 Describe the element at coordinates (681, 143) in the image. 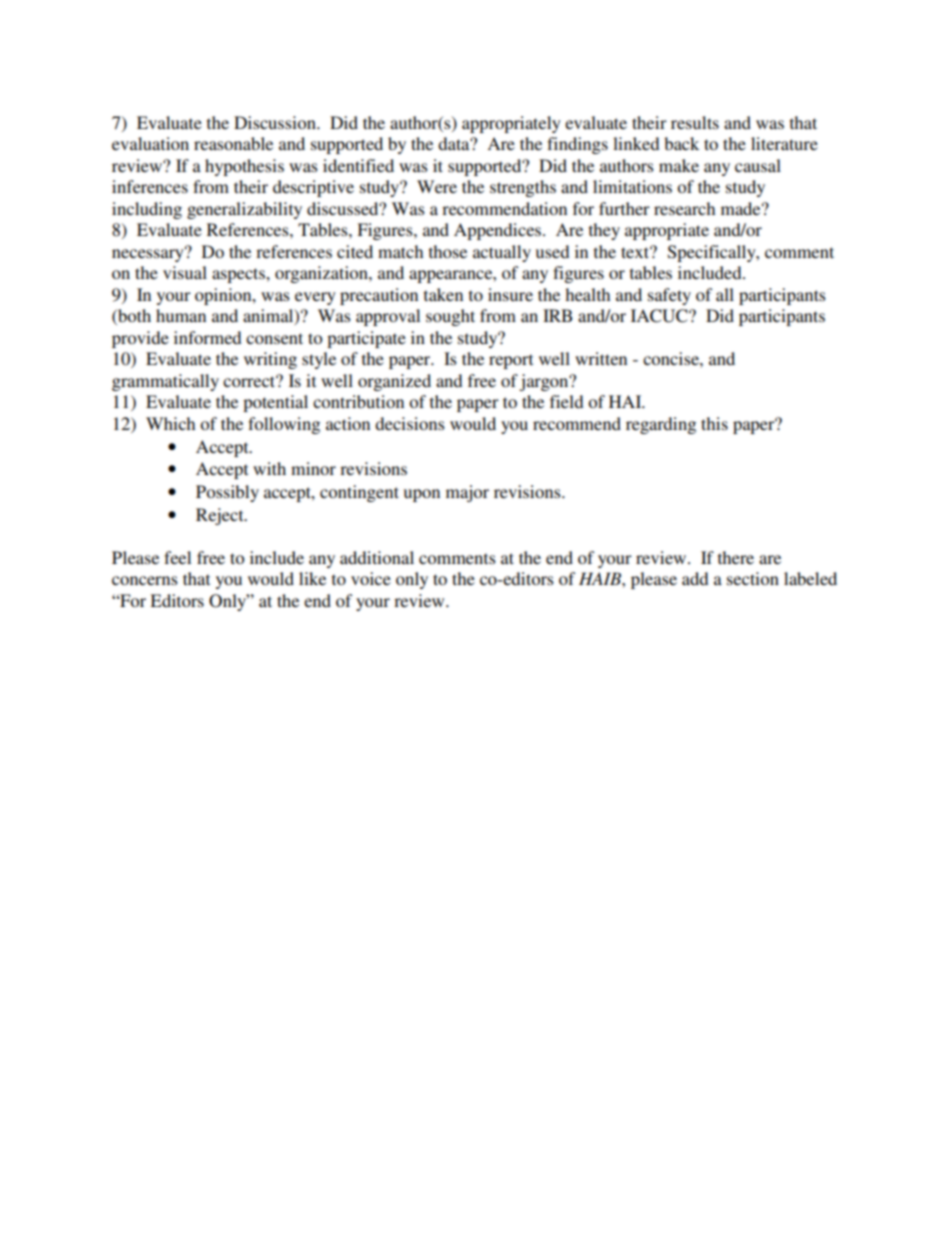

I see `back` at that location.
